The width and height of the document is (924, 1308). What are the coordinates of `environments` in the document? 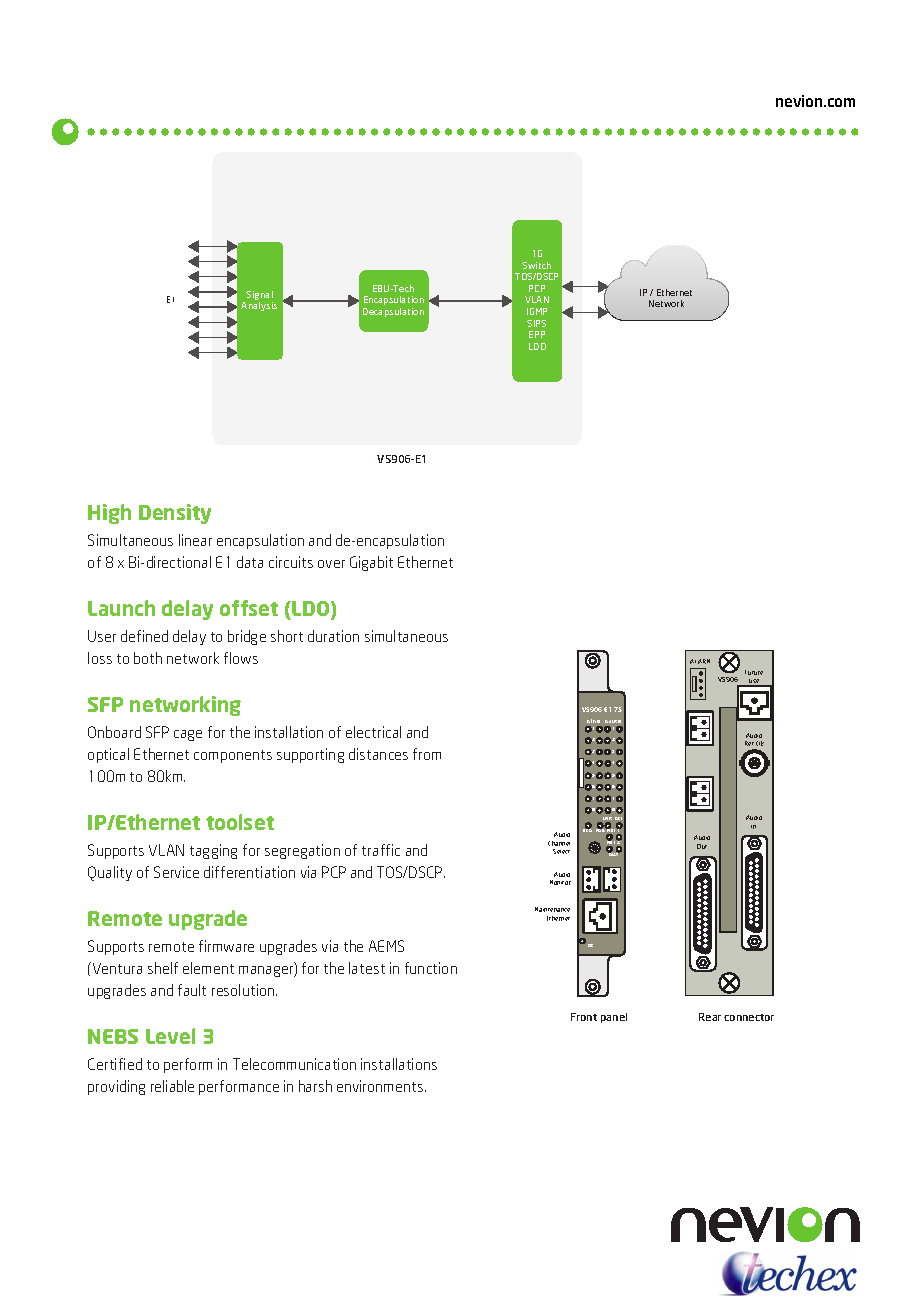 It's located at (381, 1086).
